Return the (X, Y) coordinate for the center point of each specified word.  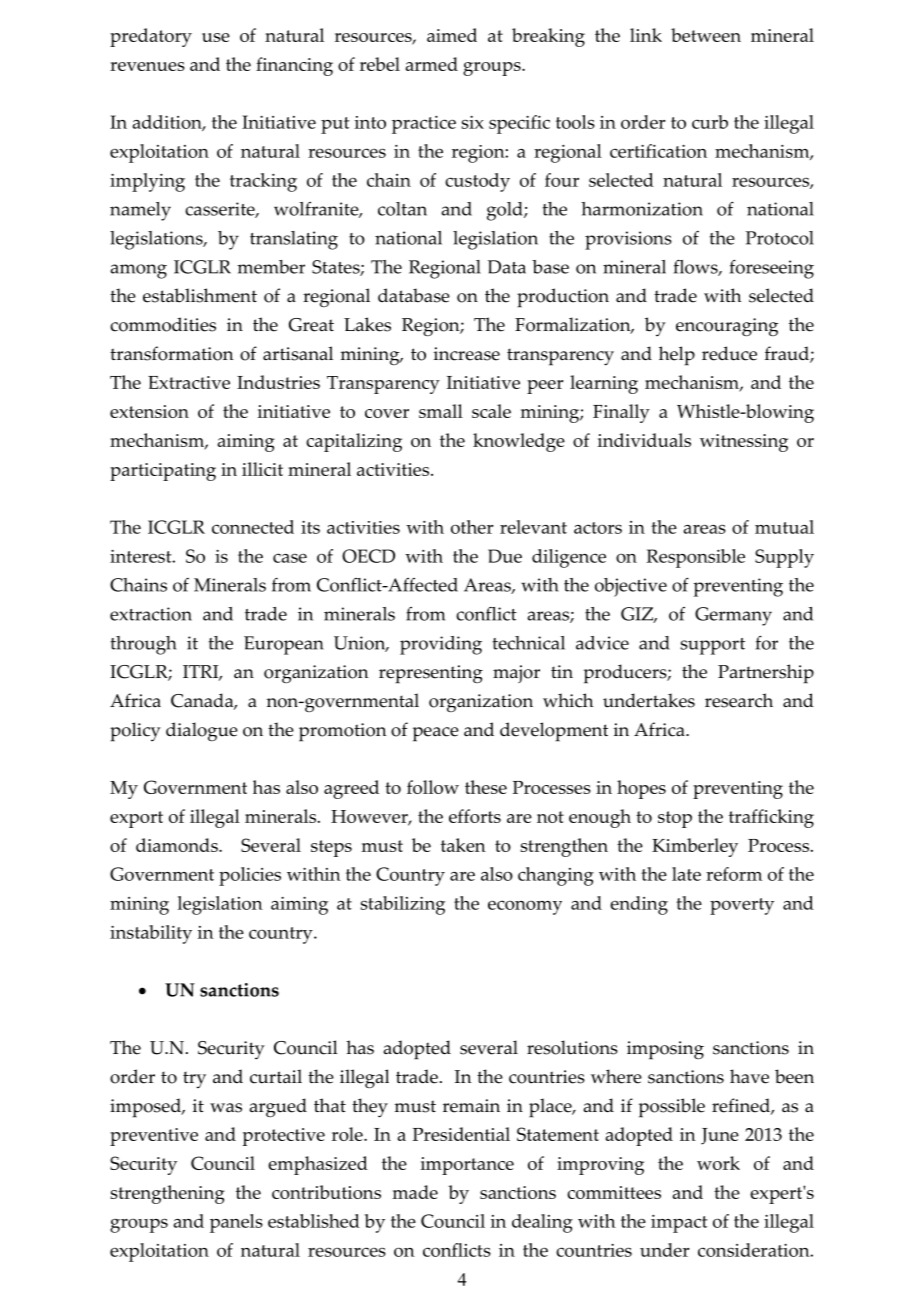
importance (467, 1166)
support (712, 646)
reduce (729, 353)
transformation (171, 353)
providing (441, 645)
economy (525, 907)
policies (250, 876)
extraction (151, 614)
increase (467, 354)
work (718, 1163)
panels (236, 1223)
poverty (742, 906)
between (706, 35)
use (216, 37)
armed (432, 64)
